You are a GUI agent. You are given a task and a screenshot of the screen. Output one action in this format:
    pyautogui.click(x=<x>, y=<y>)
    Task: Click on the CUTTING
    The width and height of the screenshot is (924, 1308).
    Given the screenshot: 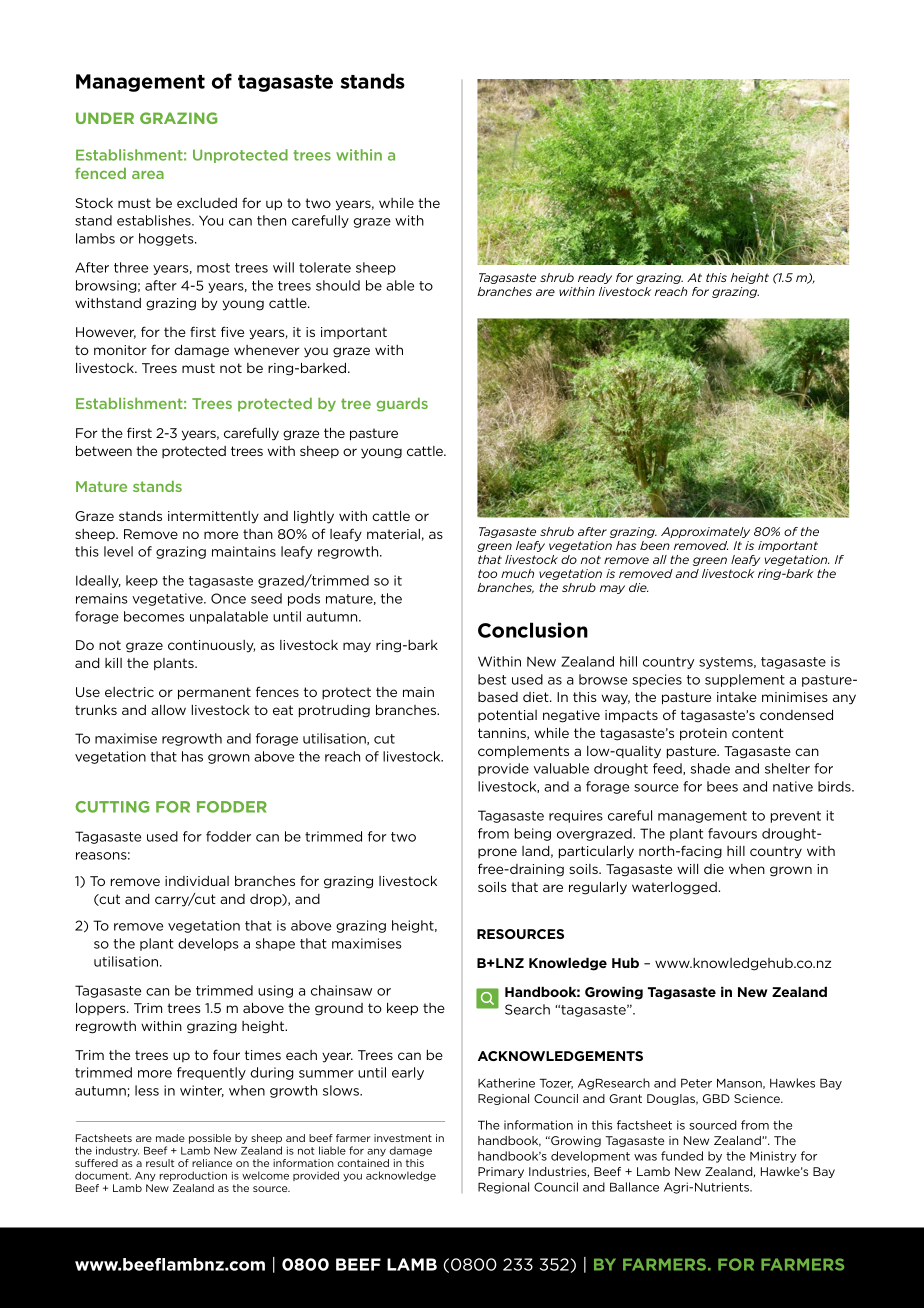 What is the action you would take?
    pyautogui.click(x=112, y=807)
